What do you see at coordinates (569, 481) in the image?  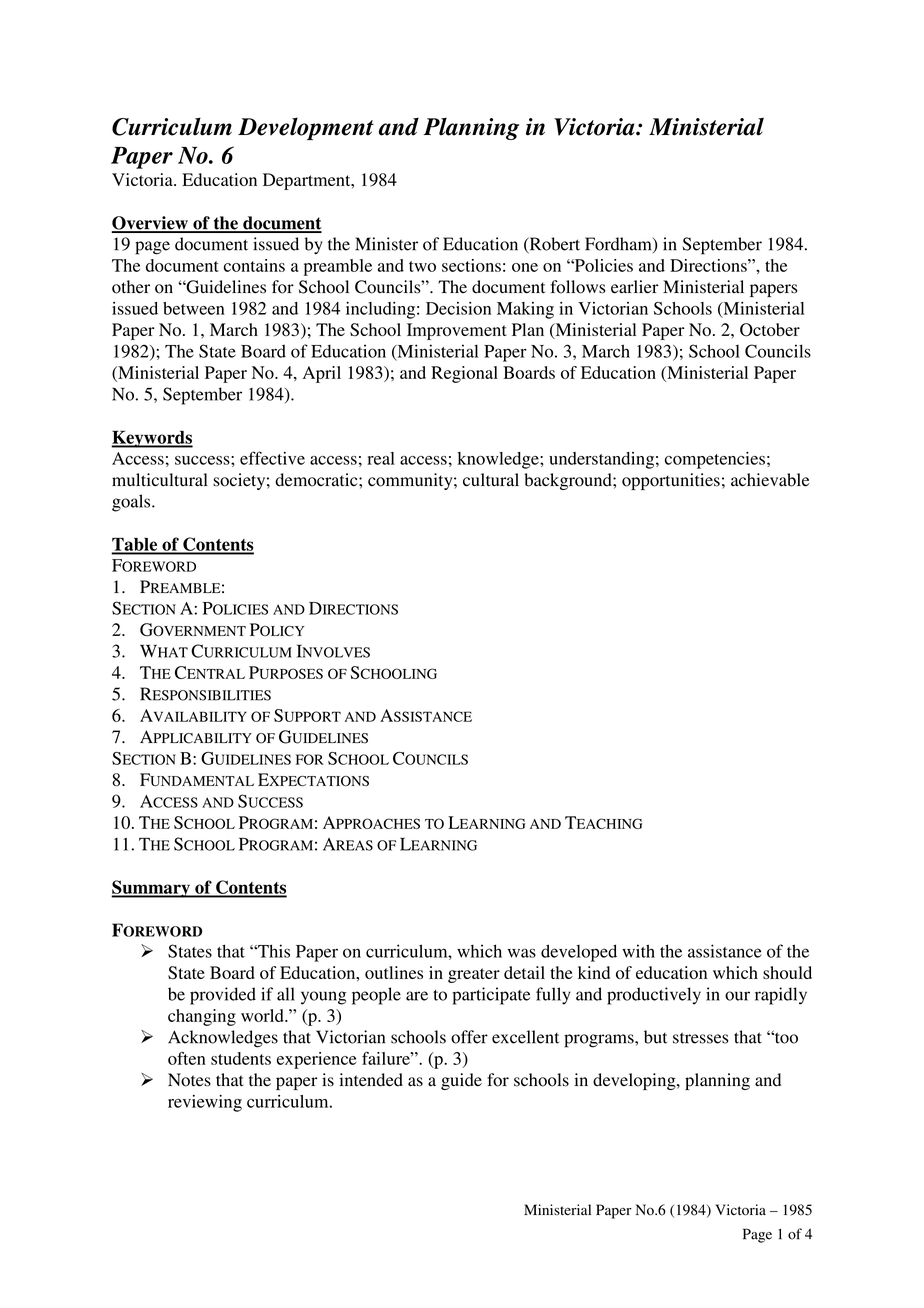 I see `background` at bounding box center [569, 481].
